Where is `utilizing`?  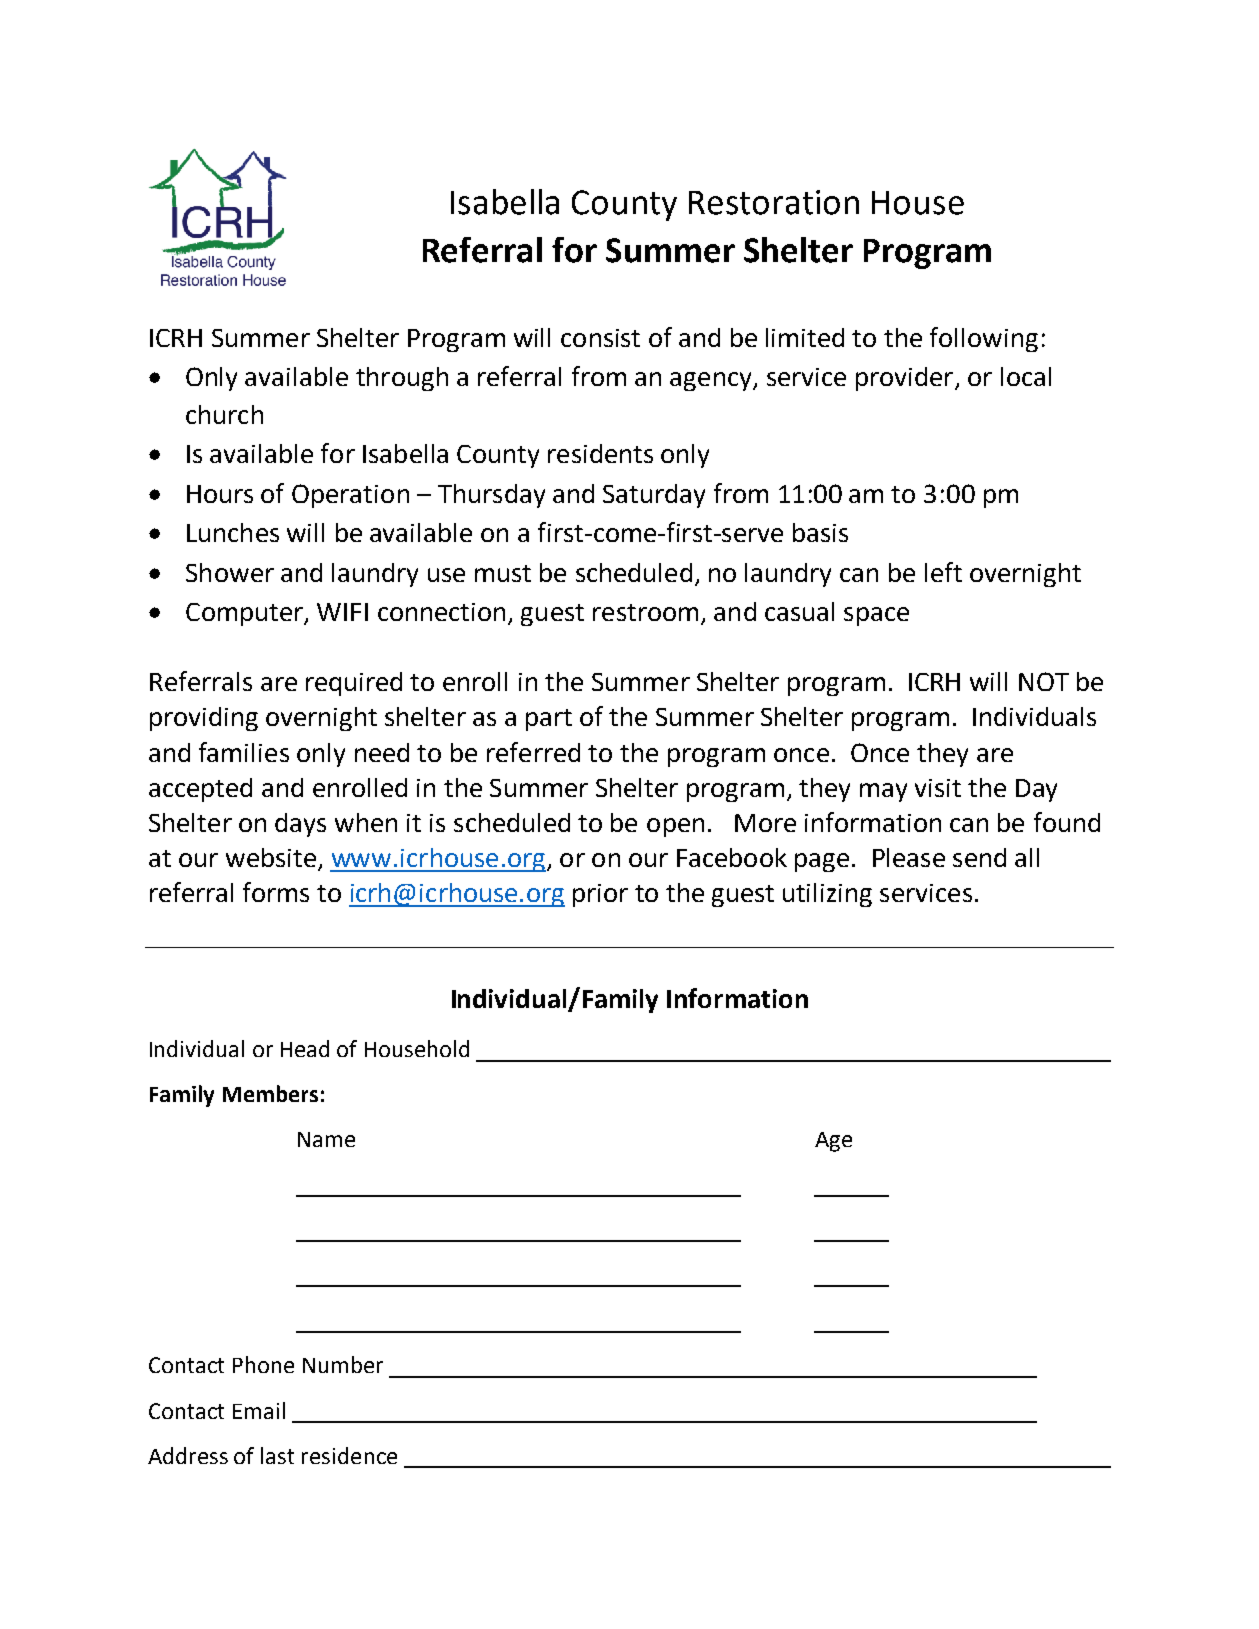 utilizing is located at coordinates (827, 895).
